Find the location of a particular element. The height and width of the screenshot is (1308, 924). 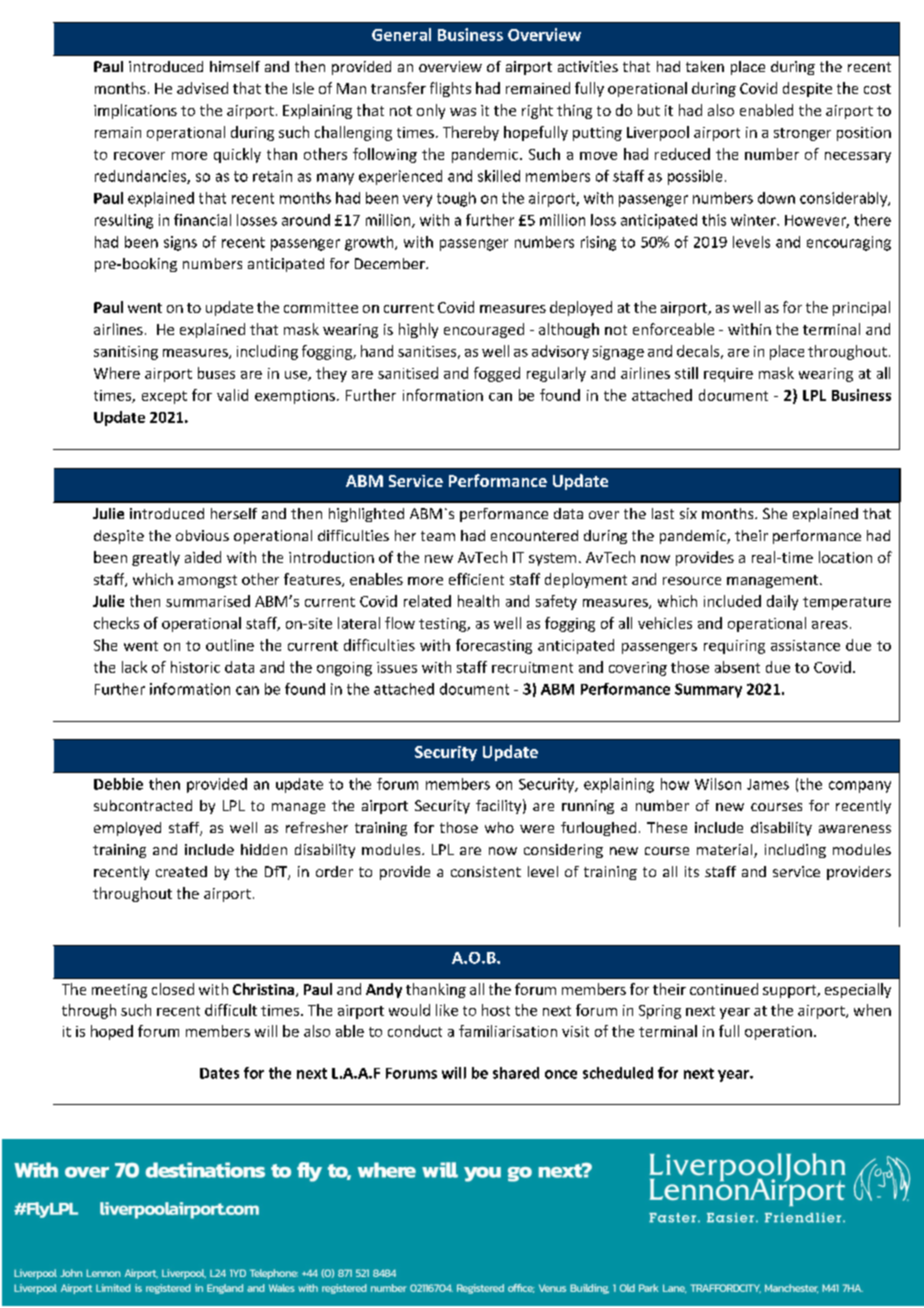

flights is located at coordinates (450, 89).
